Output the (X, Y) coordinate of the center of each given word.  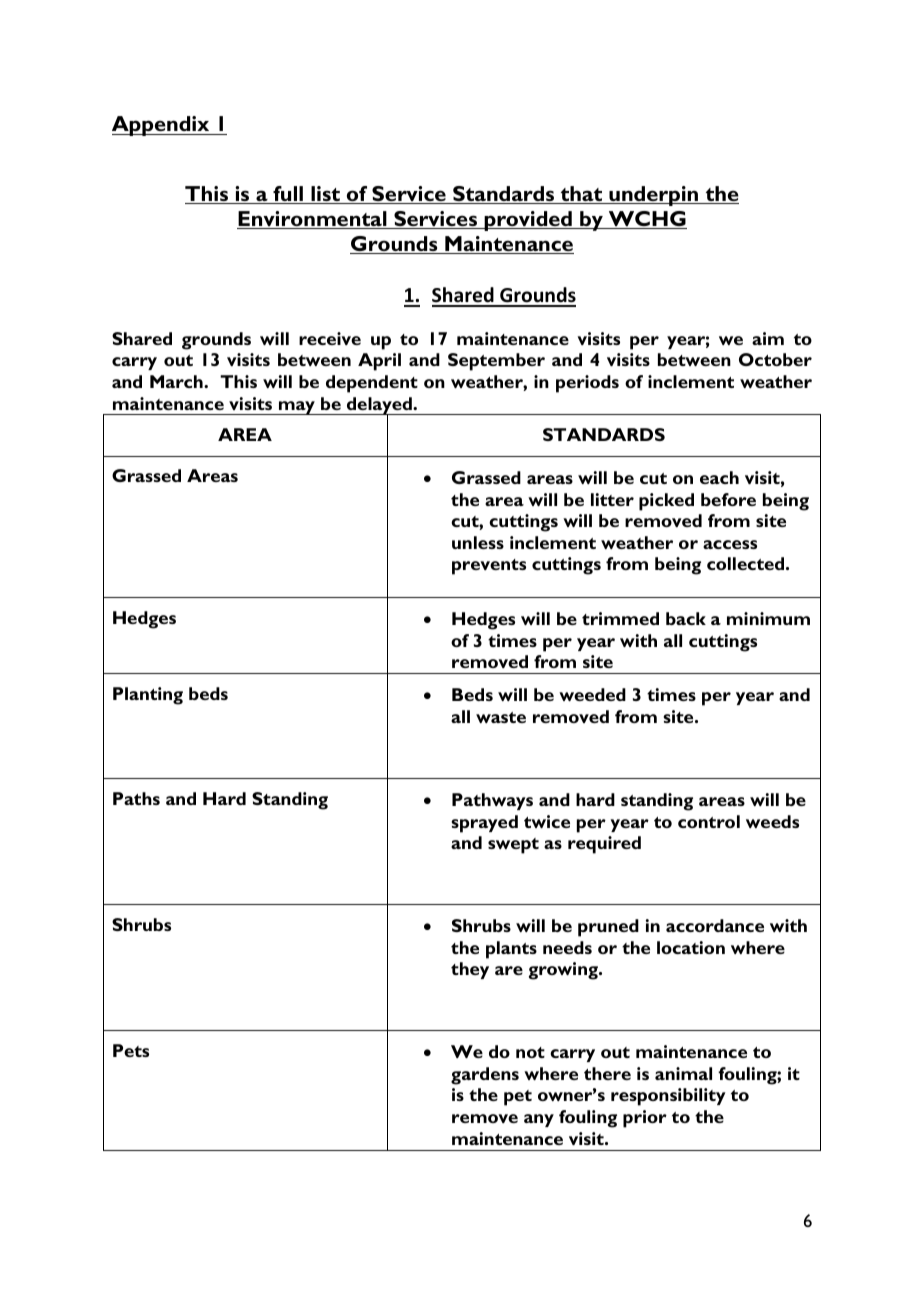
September (496, 362)
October (775, 359)
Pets (131, 1050)
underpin (654, 196)
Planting (148, 696)
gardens (485, 1076)
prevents (489, 567)
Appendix (162, 126)
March (177, 381)
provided (528, 221)
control (709, 821)
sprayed (484, 824)
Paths (136, 798)
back (686, 618)
